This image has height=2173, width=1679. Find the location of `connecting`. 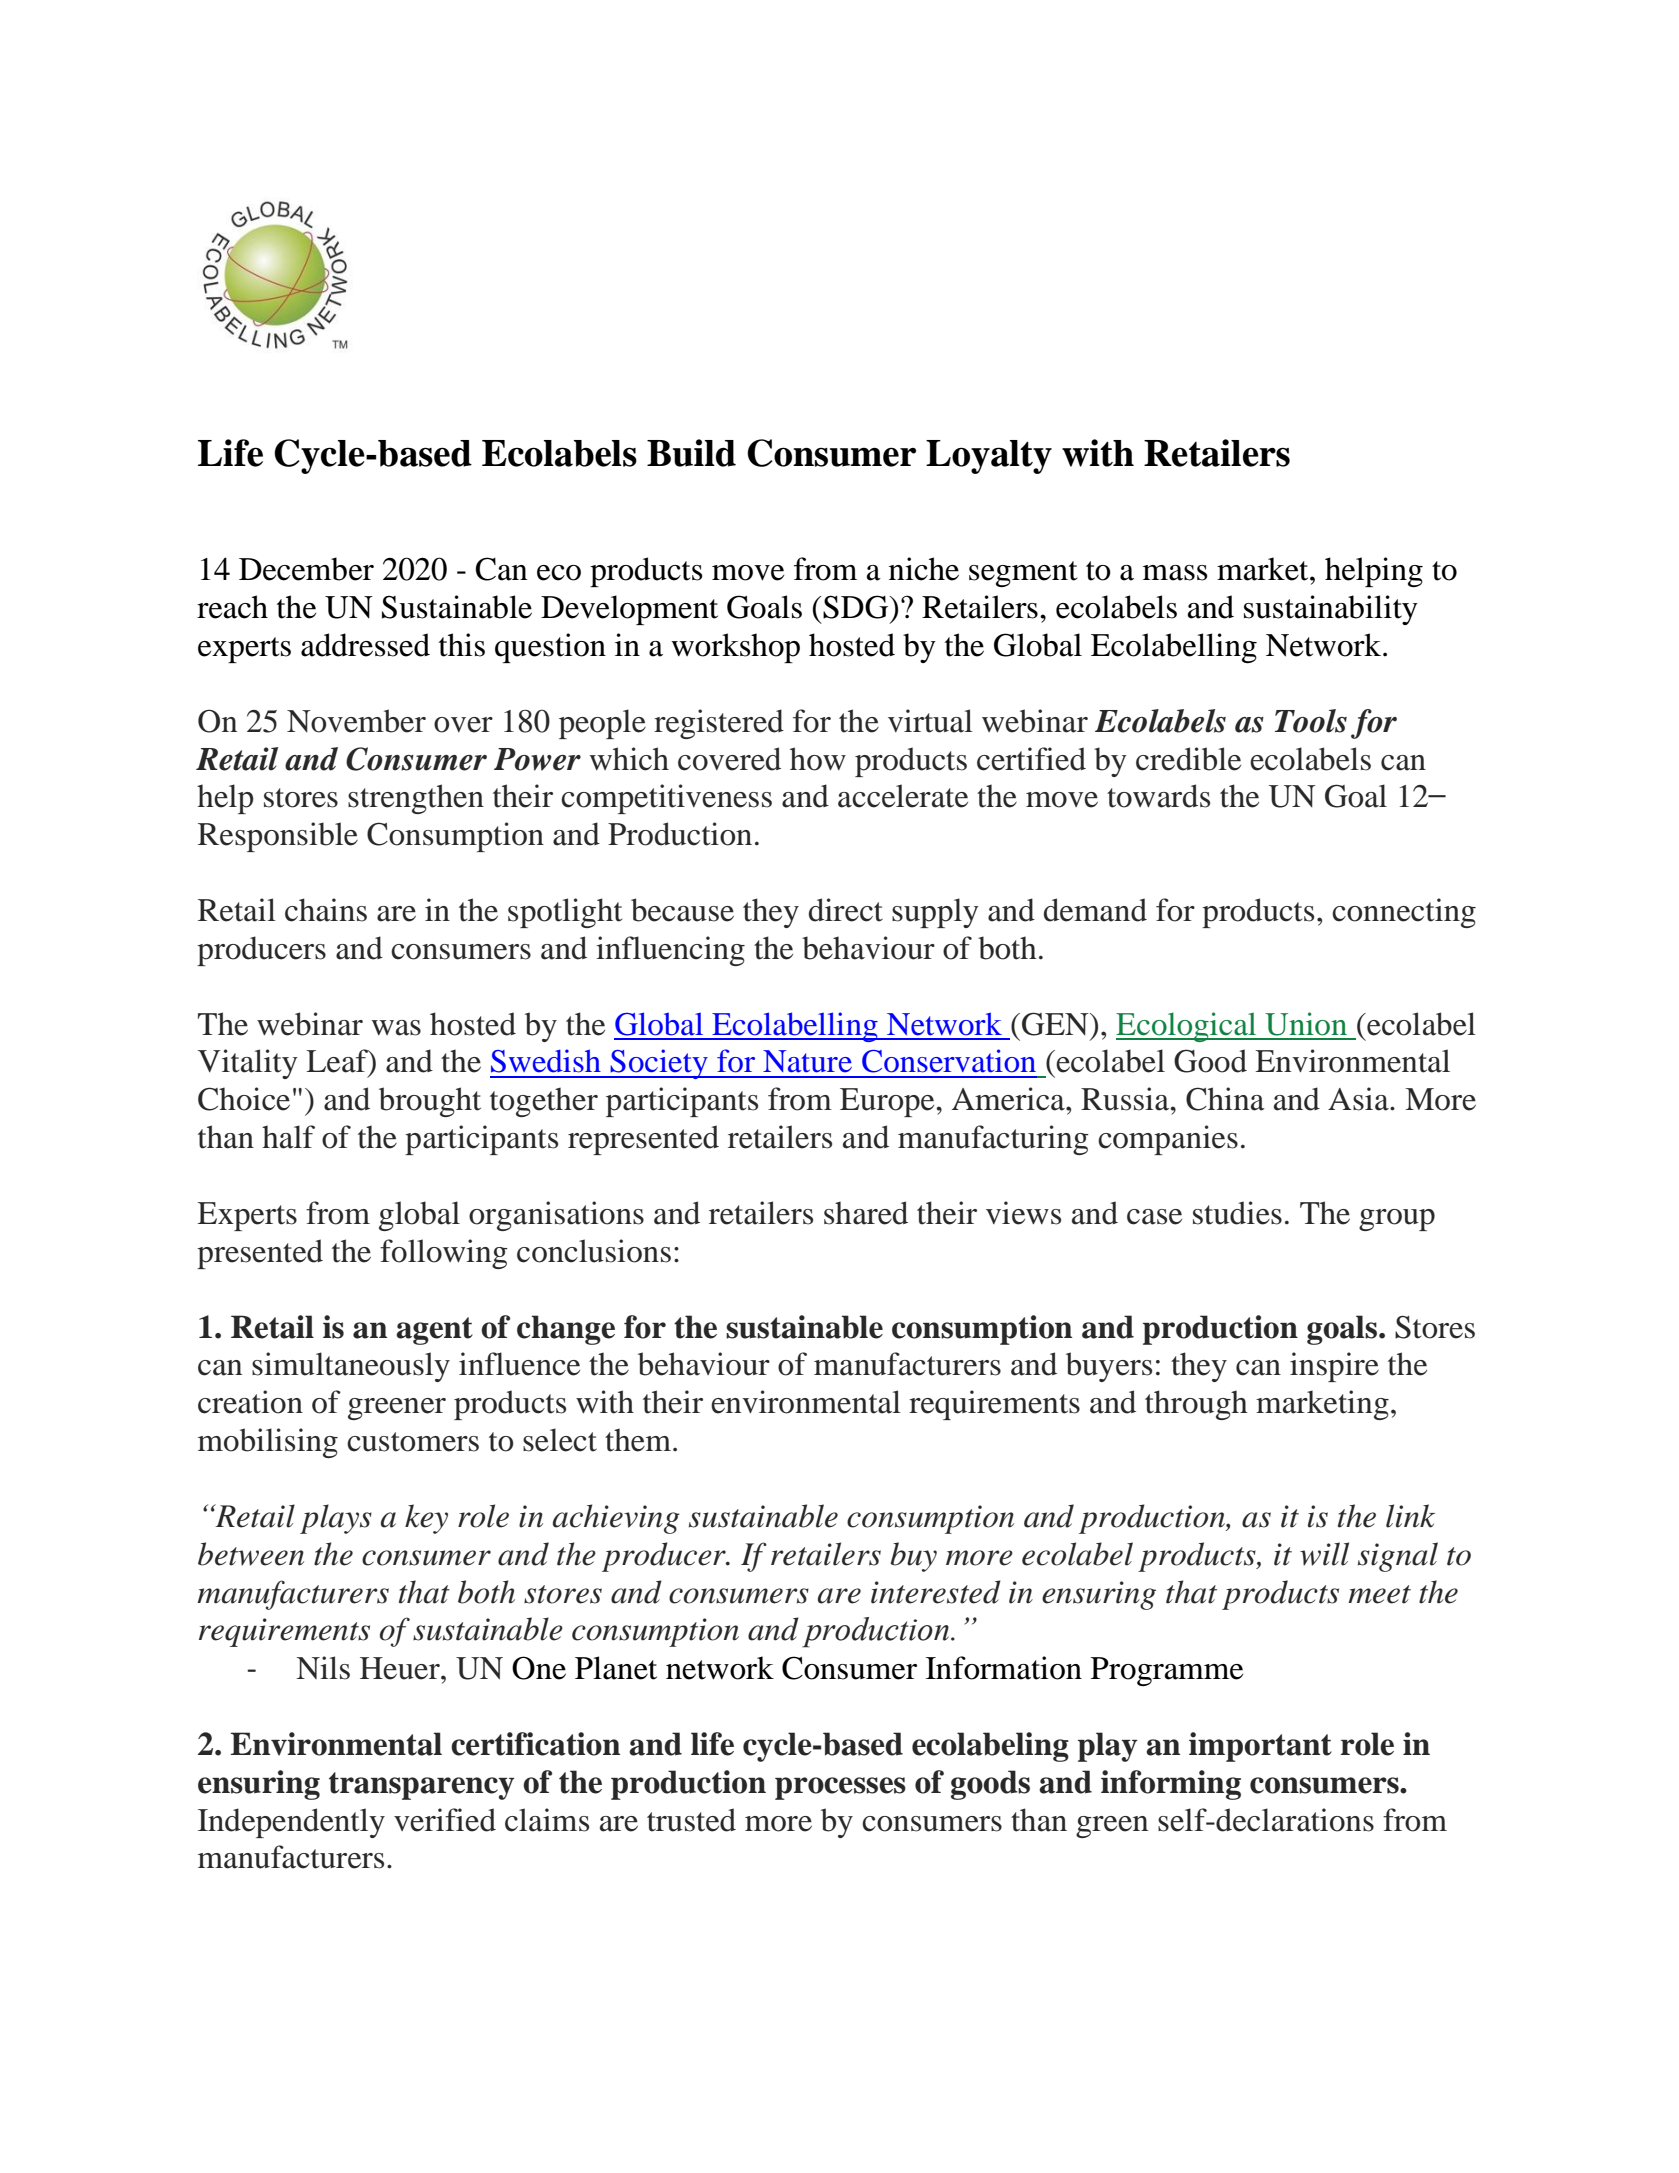

connecting is located at coordinates (1404, 913).
